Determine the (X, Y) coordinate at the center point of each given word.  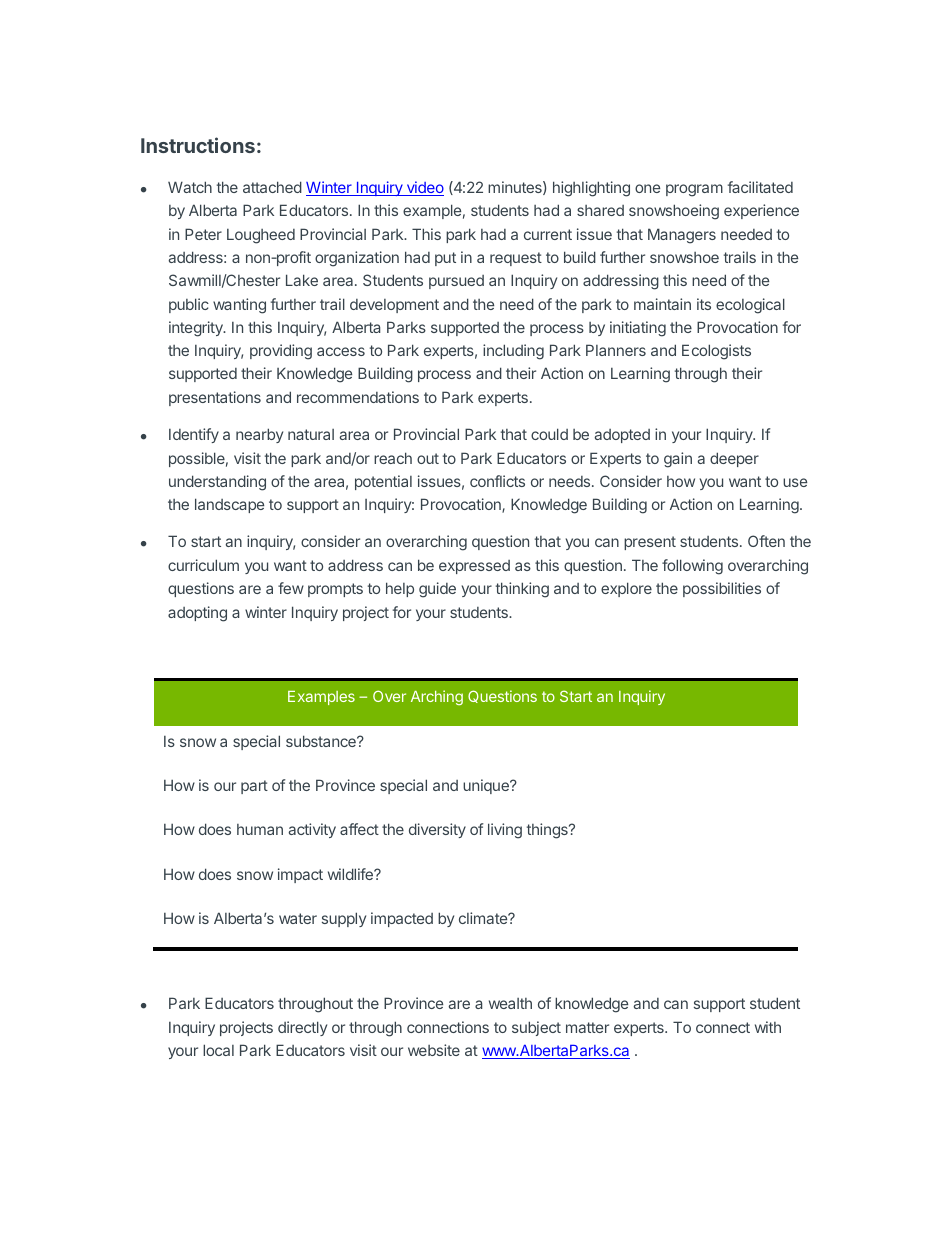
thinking (522, 590)
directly (302, 1028)
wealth (510, 1003)
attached (272, 187)
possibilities (722, 589)
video (424, 188)
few (291, 588)
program (694, 190)
